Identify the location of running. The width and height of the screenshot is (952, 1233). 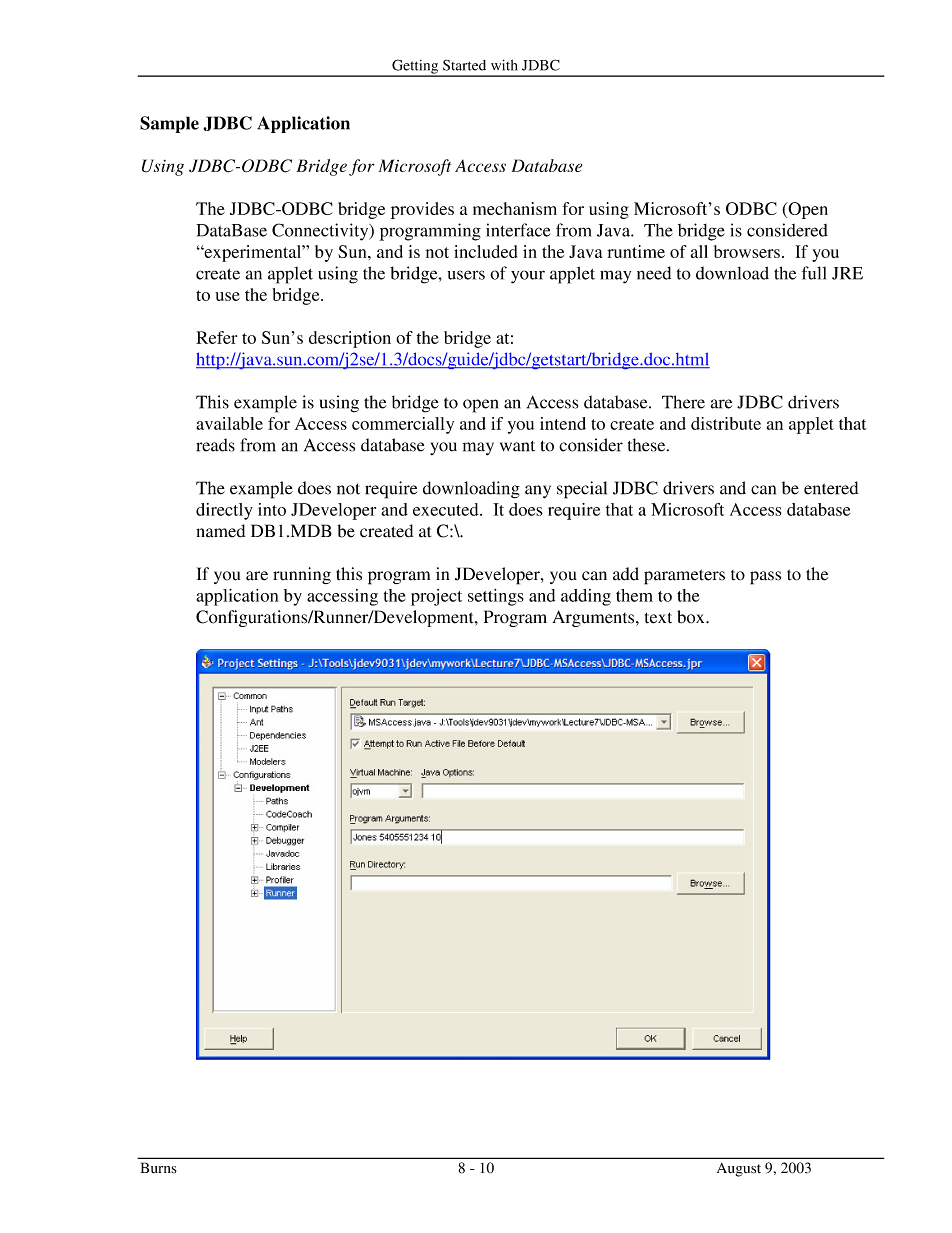
(302, 575).
